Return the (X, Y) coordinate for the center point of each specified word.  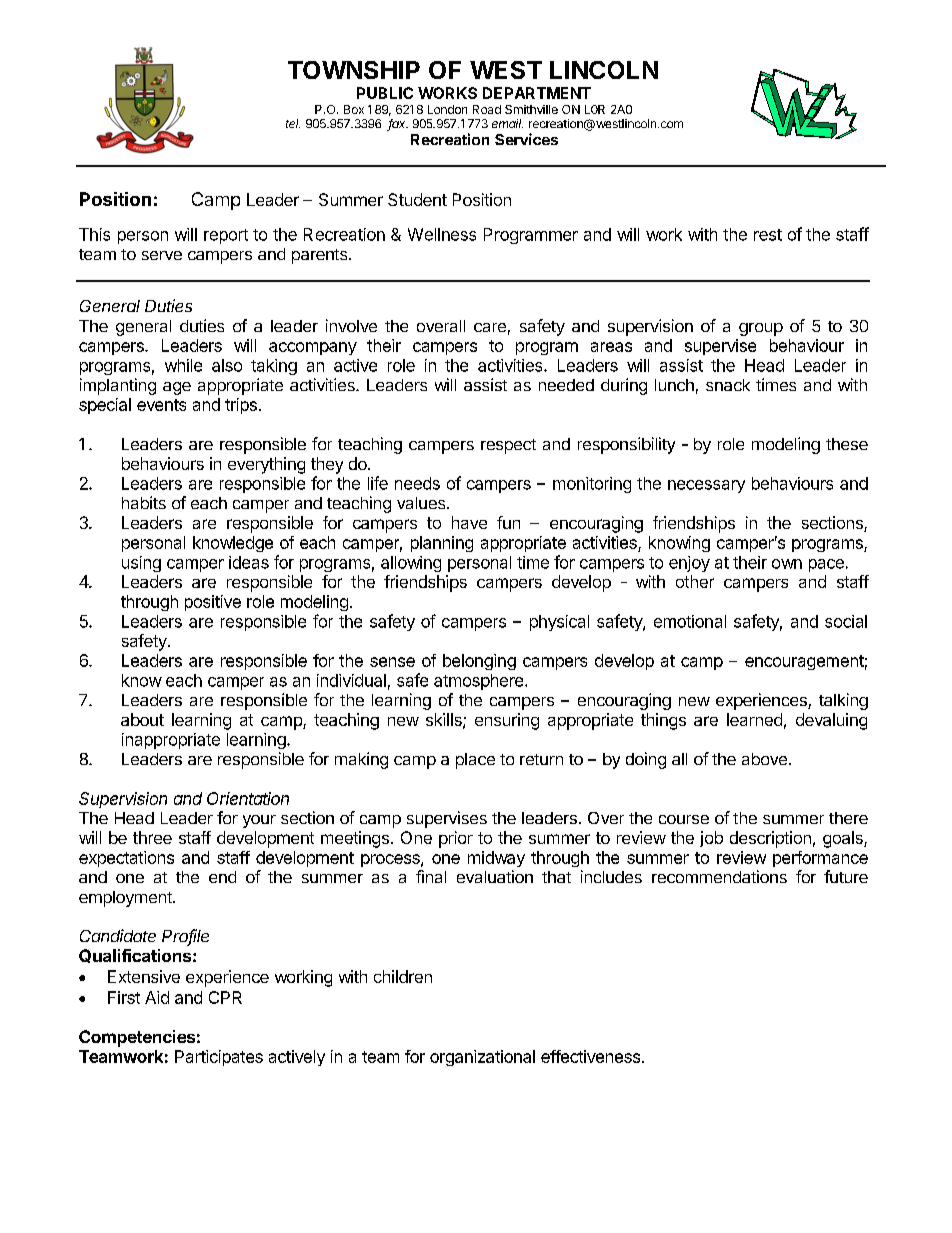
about (142, 719)
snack (728, 385)
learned (754, 719)
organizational (482, 1058)
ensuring (507, 721)
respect (508, 446)
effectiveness (590, 1056)
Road (487, 109)
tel (293, 123)
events (161, 405)
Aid (157, 997)
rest (768, 235)
